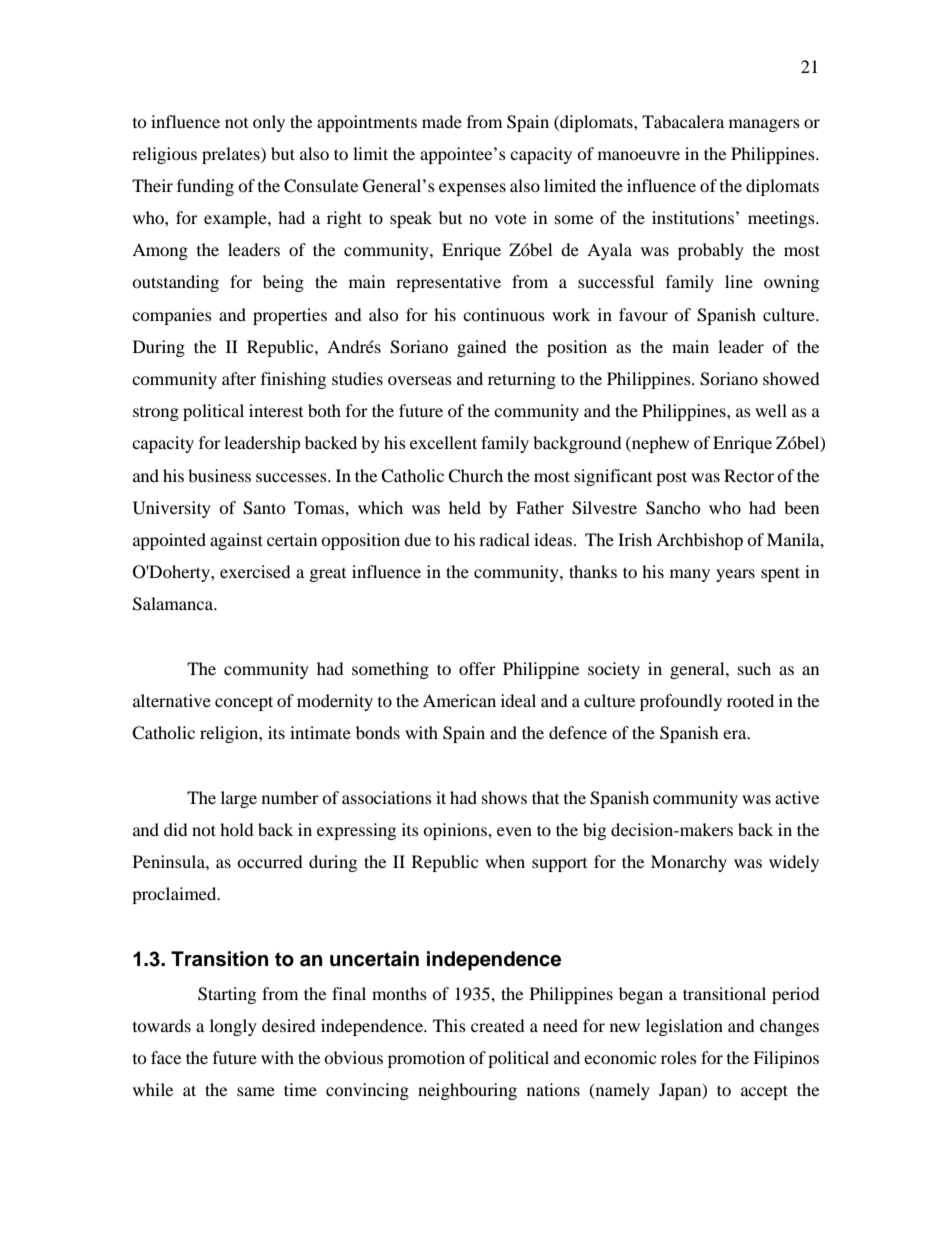 This image has height=1233, width=952. I want to click on held, so click(465, 507).
